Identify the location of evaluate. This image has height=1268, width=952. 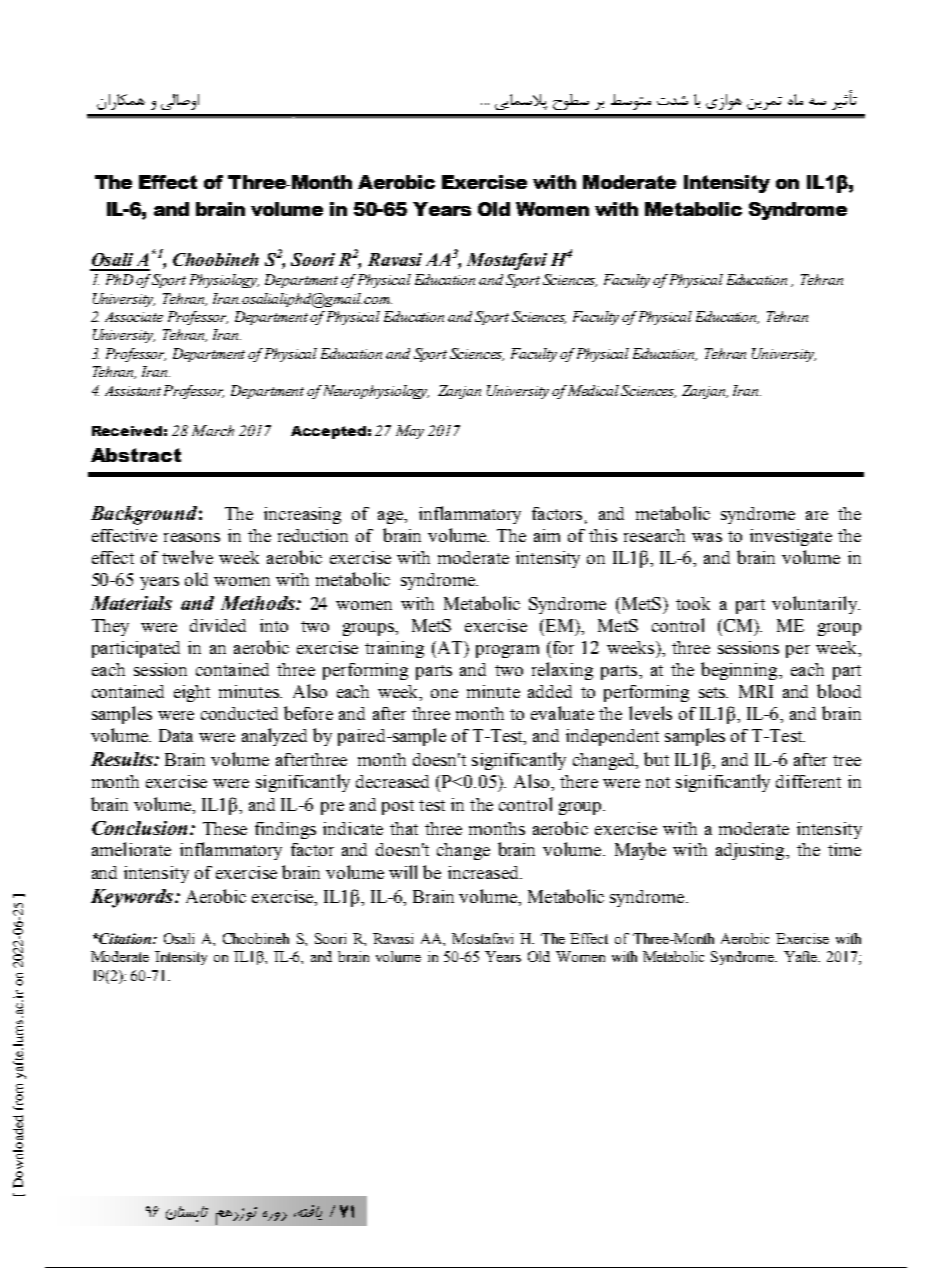
(562, 713).
